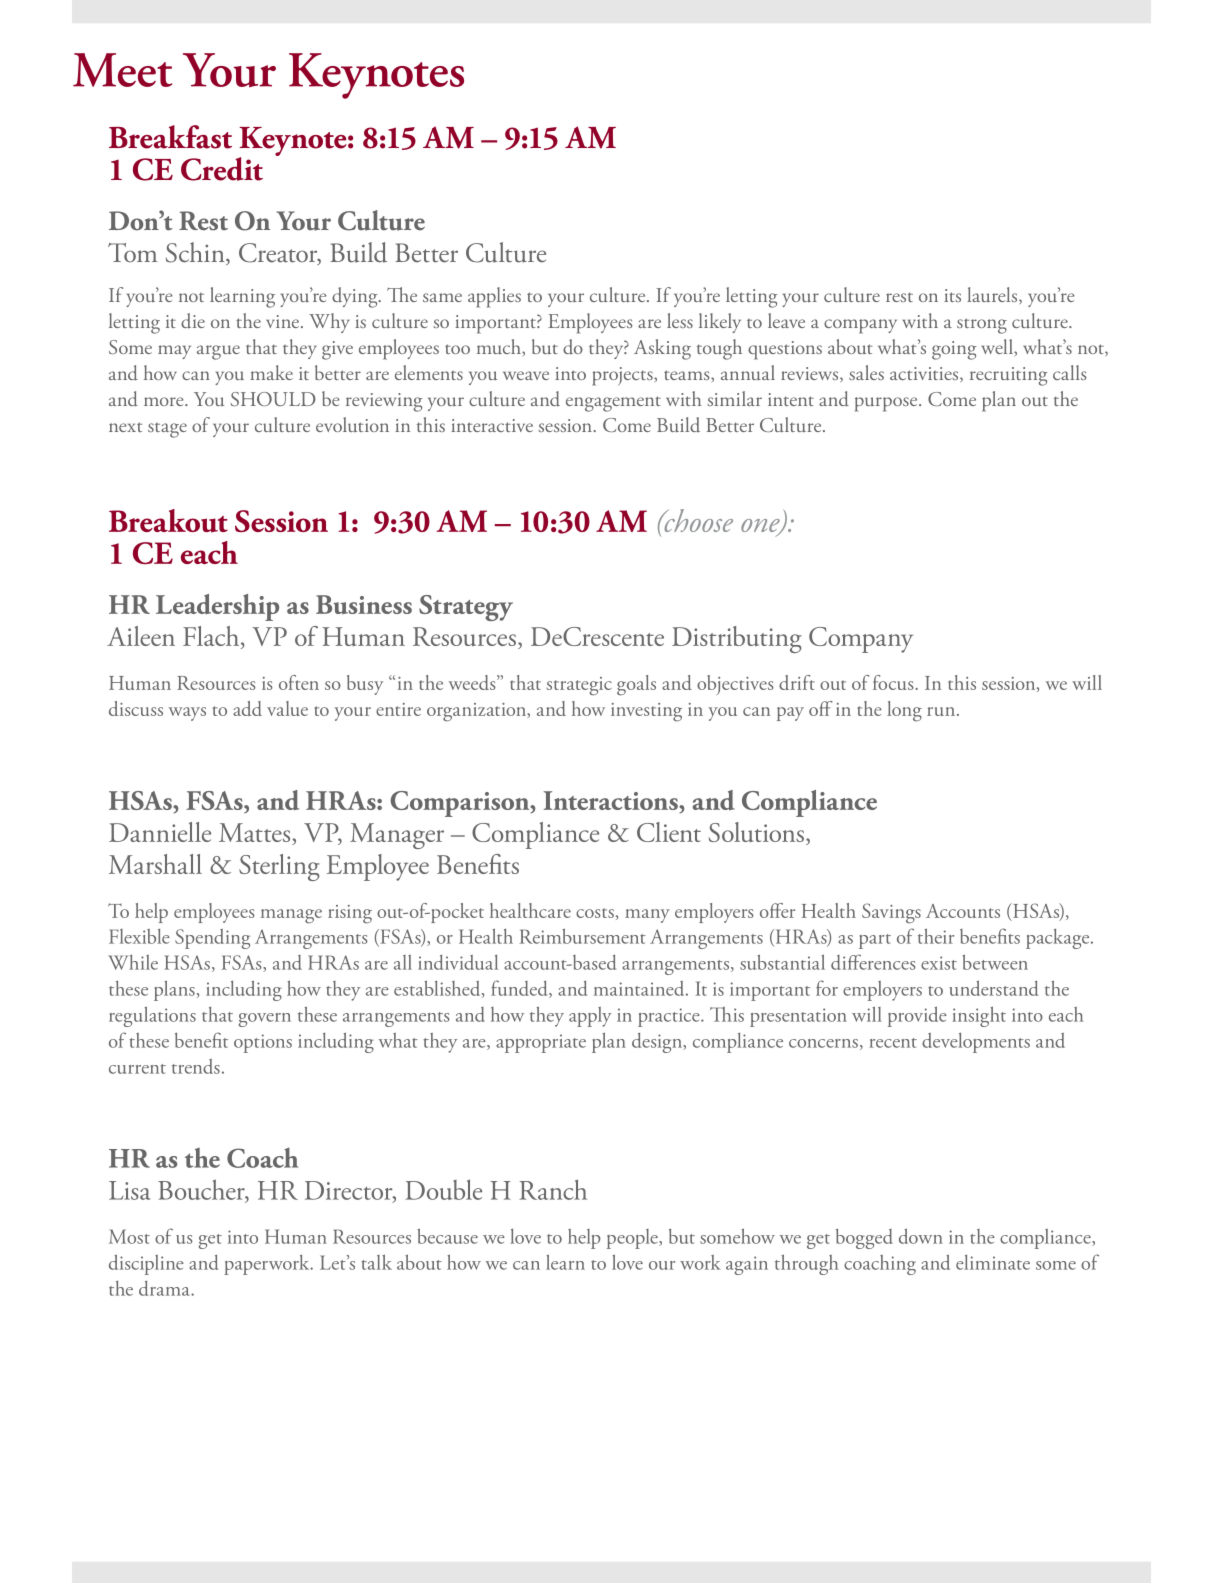 The height and width of the screenshot is (1583, 1223). What do you see at coordinates (279, 867) in the screenshot?
I see `Sterling` at bounding box center [279, 867].
